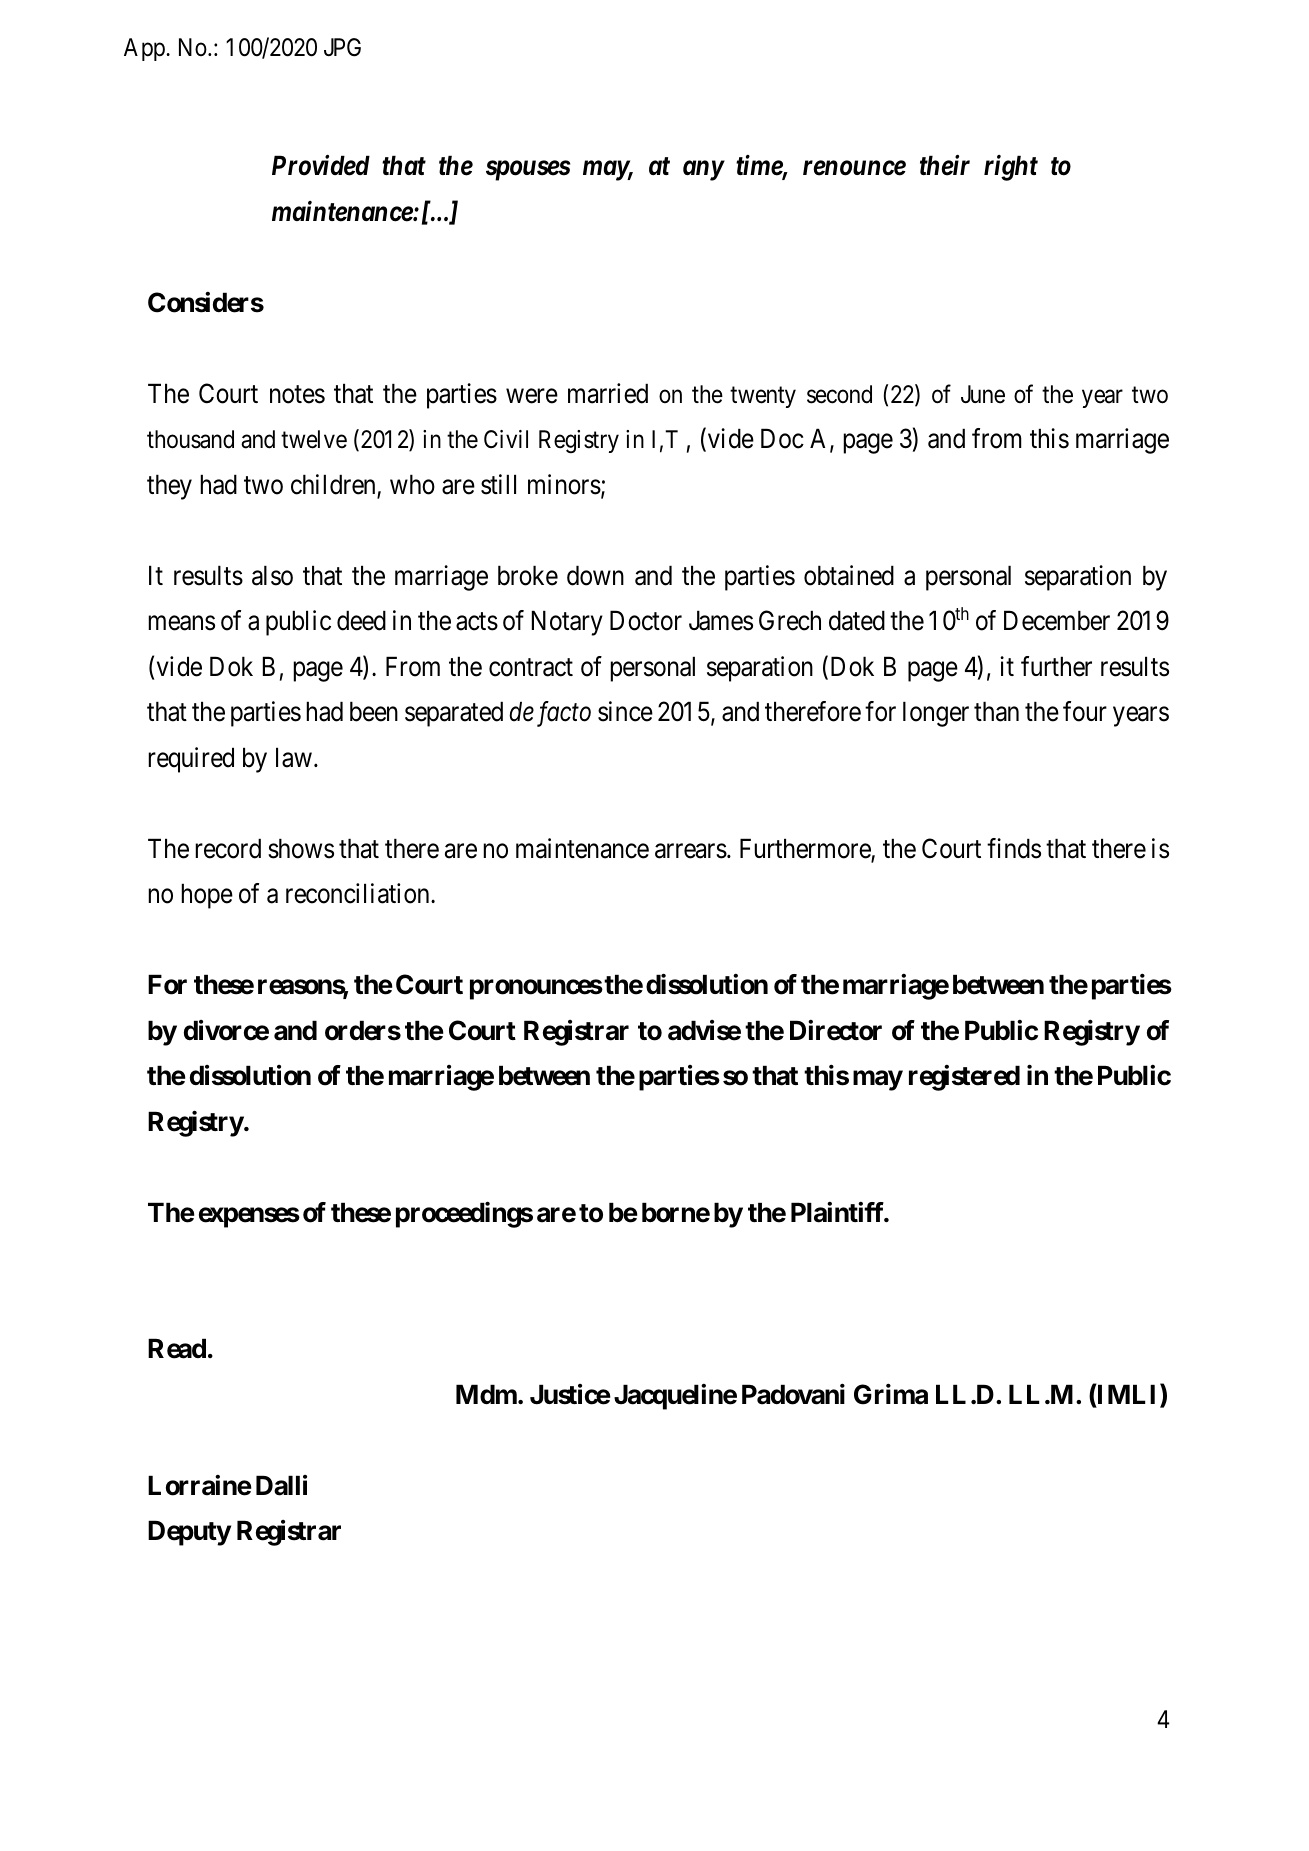 The width and height of the page is (1309, 1851). What do you see at coordinates (945, 165) in the page?
I see `their` at bounding box center [945, 165].
